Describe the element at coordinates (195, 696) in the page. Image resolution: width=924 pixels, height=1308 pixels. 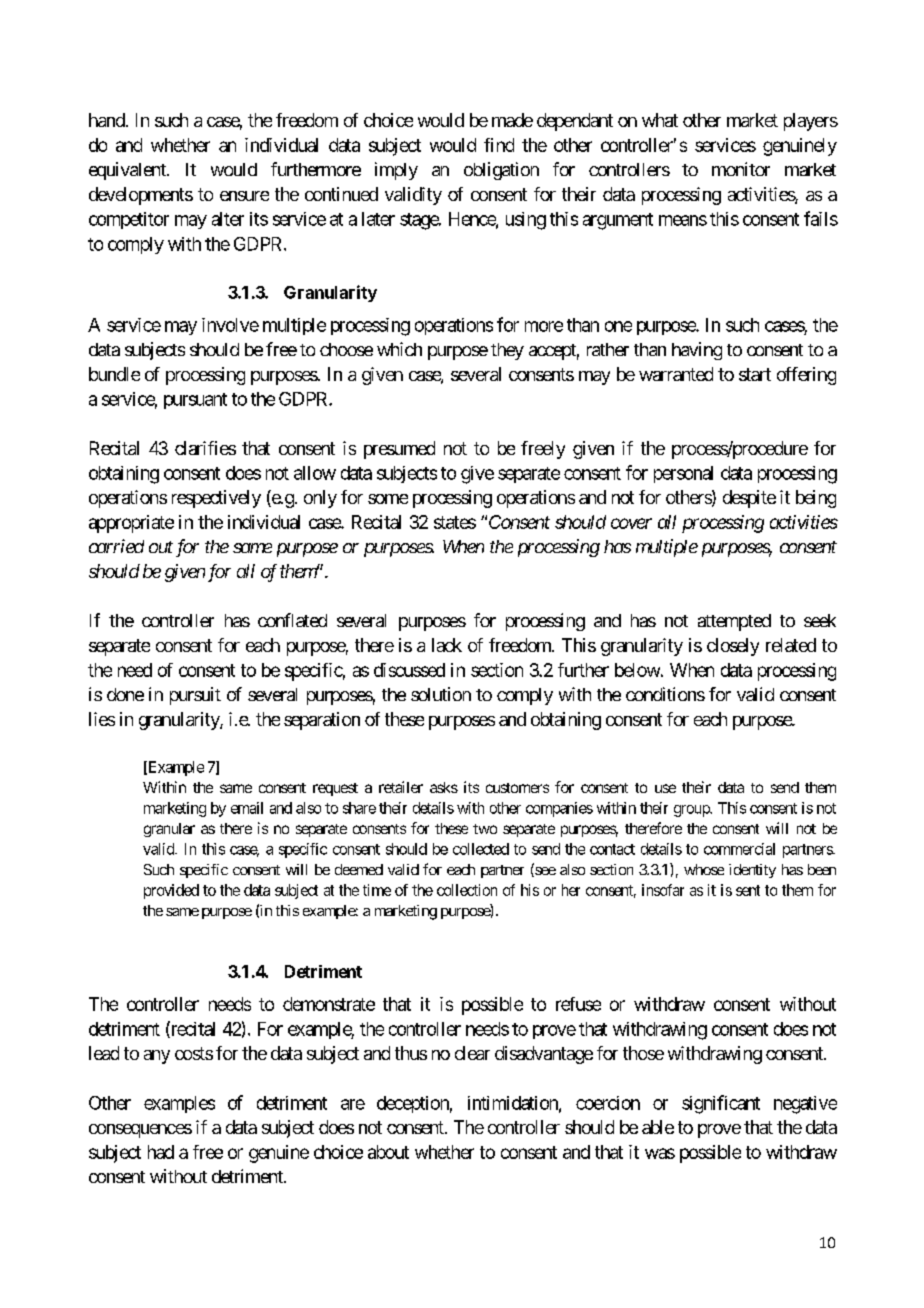
I see `pursuit` at that location.
